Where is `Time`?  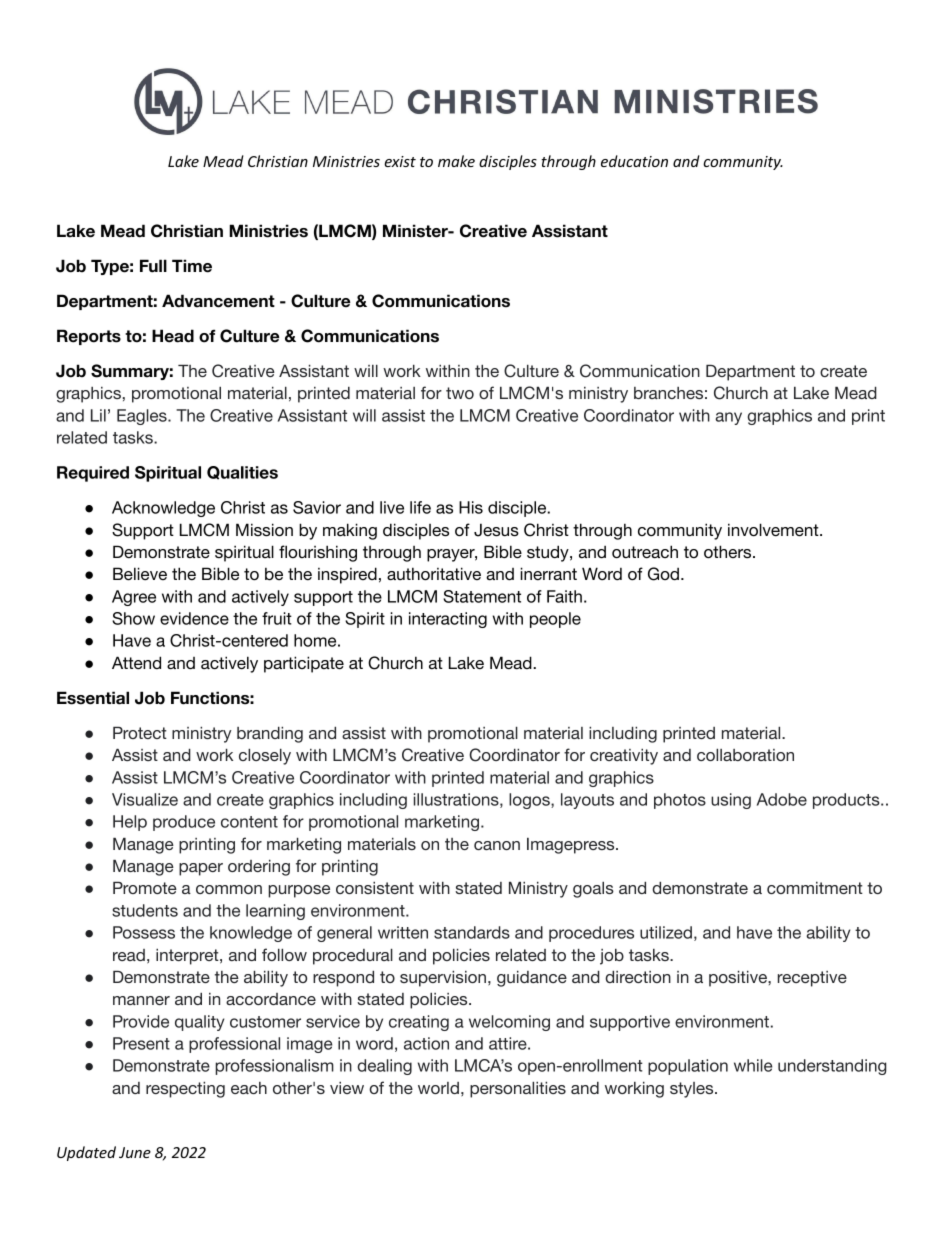
Time is located at coordinates (192, 266).
